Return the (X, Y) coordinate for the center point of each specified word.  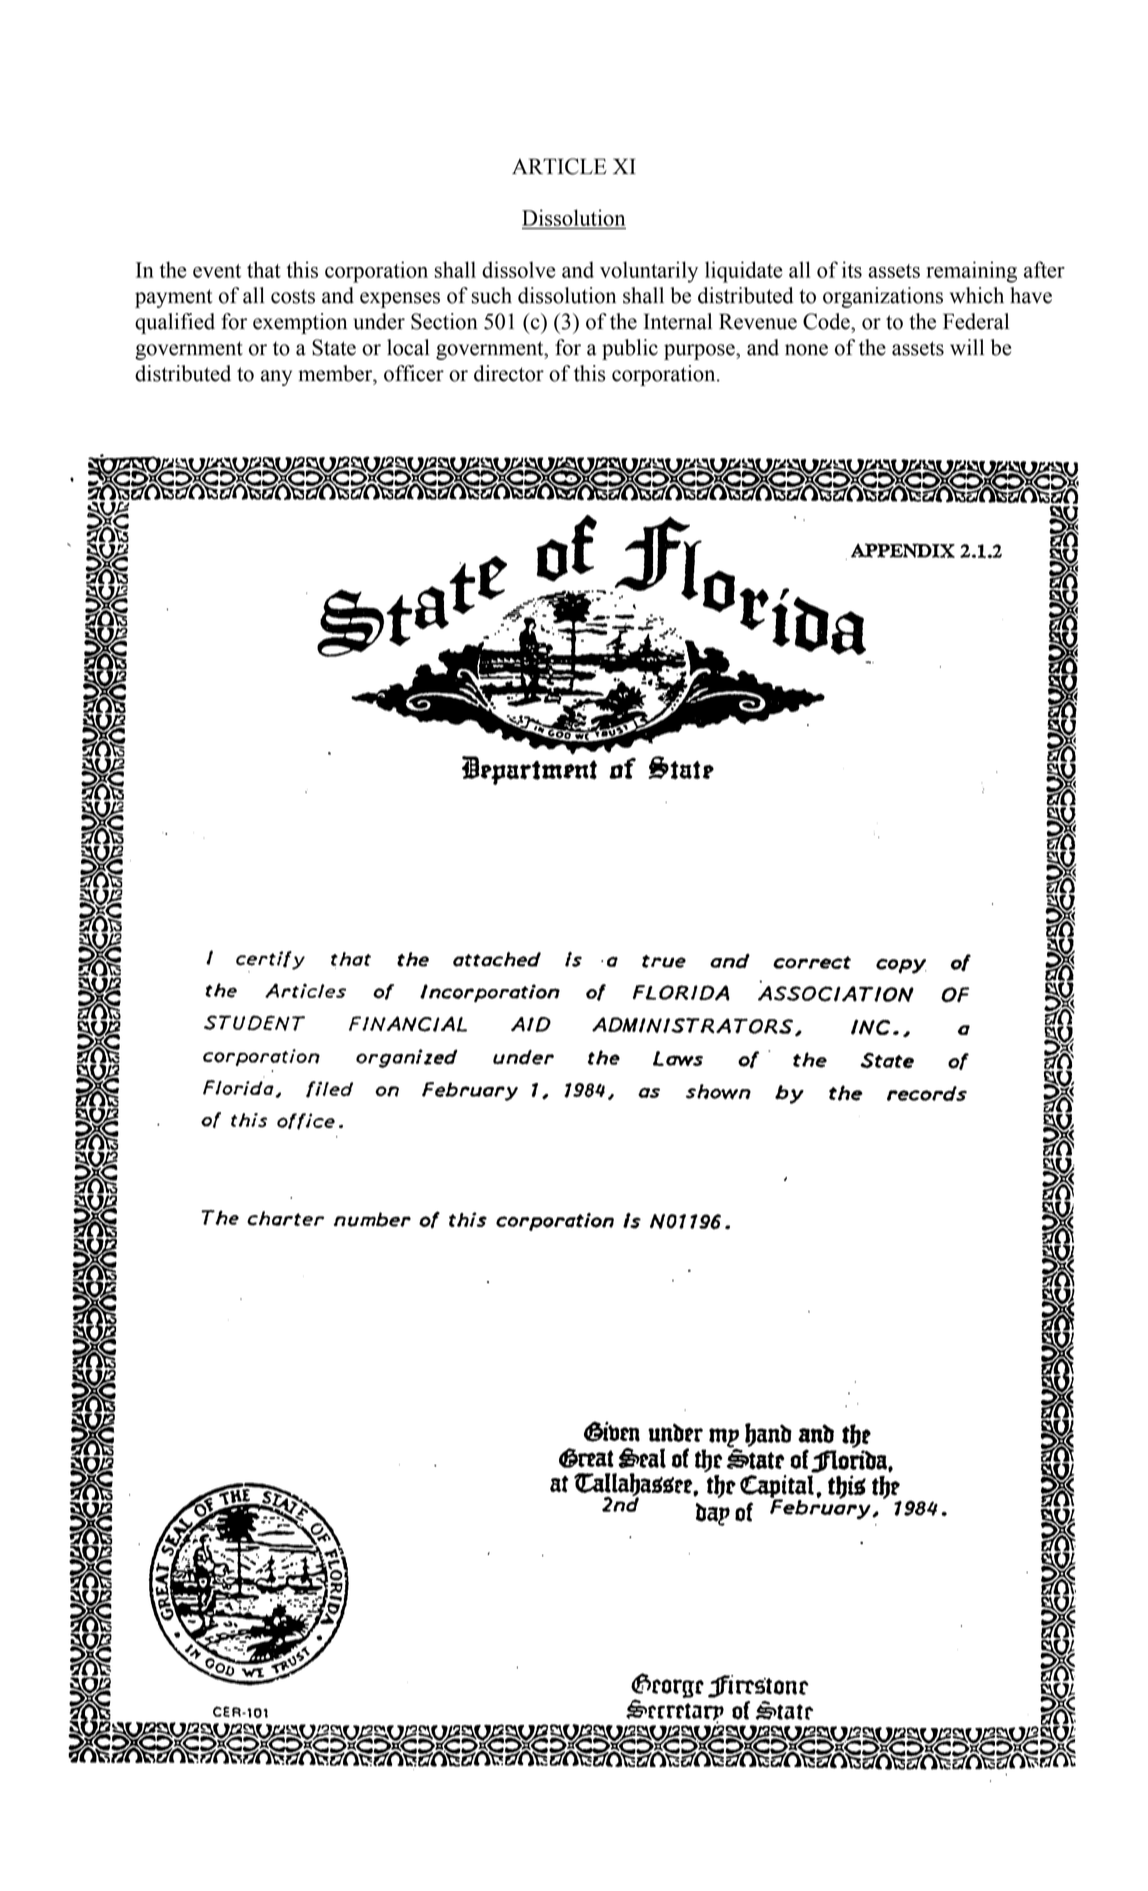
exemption (300, 323)
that (264, 269)
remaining (971, 272)
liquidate (744, 272)
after (1044, 269)
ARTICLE (559, 166)
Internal (677, 321)
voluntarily (649, 272)
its (852, 269)
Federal (976, 321)
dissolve (519, 269)
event (217, 271)
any (276, 378)
